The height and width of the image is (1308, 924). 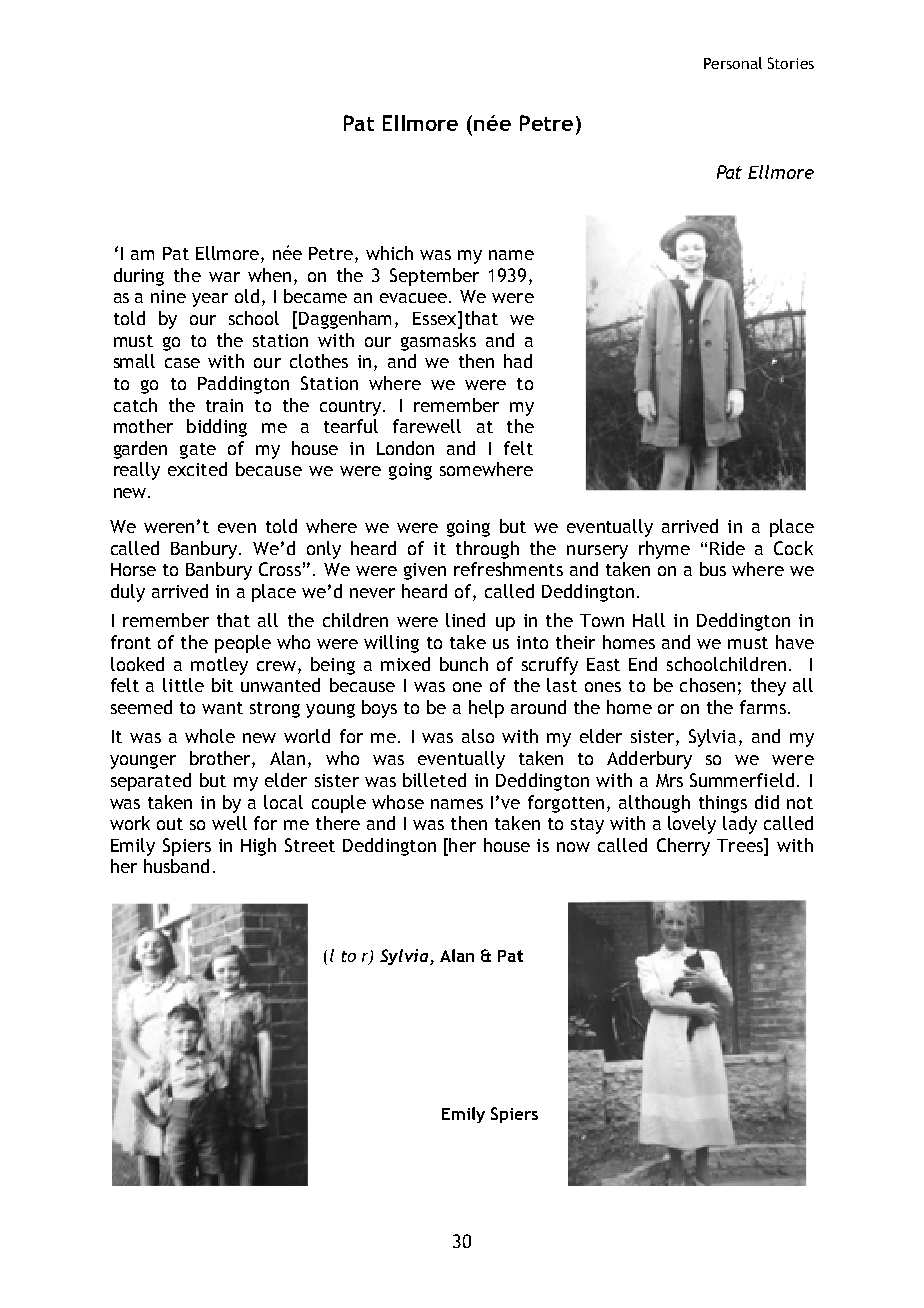 What do you see at coordinates (464, 664) in the image?
I see `bunch` at bounding box center [464, 664].
